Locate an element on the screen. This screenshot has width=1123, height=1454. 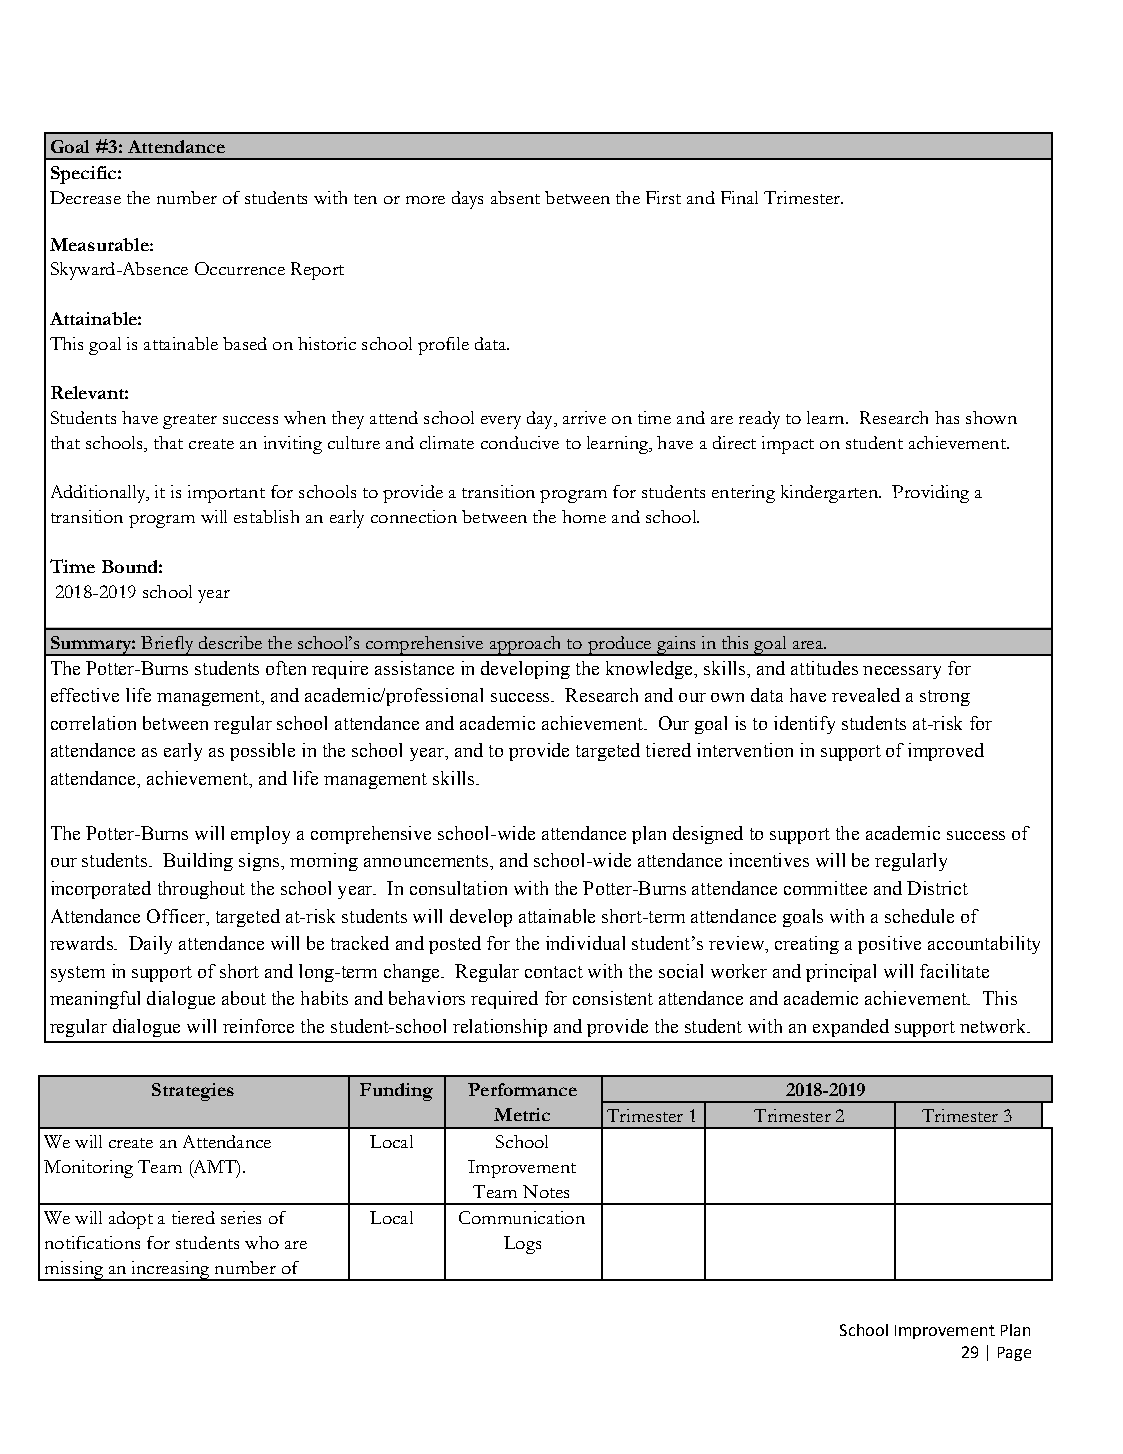
absent is located at coordinates (515, 197).
